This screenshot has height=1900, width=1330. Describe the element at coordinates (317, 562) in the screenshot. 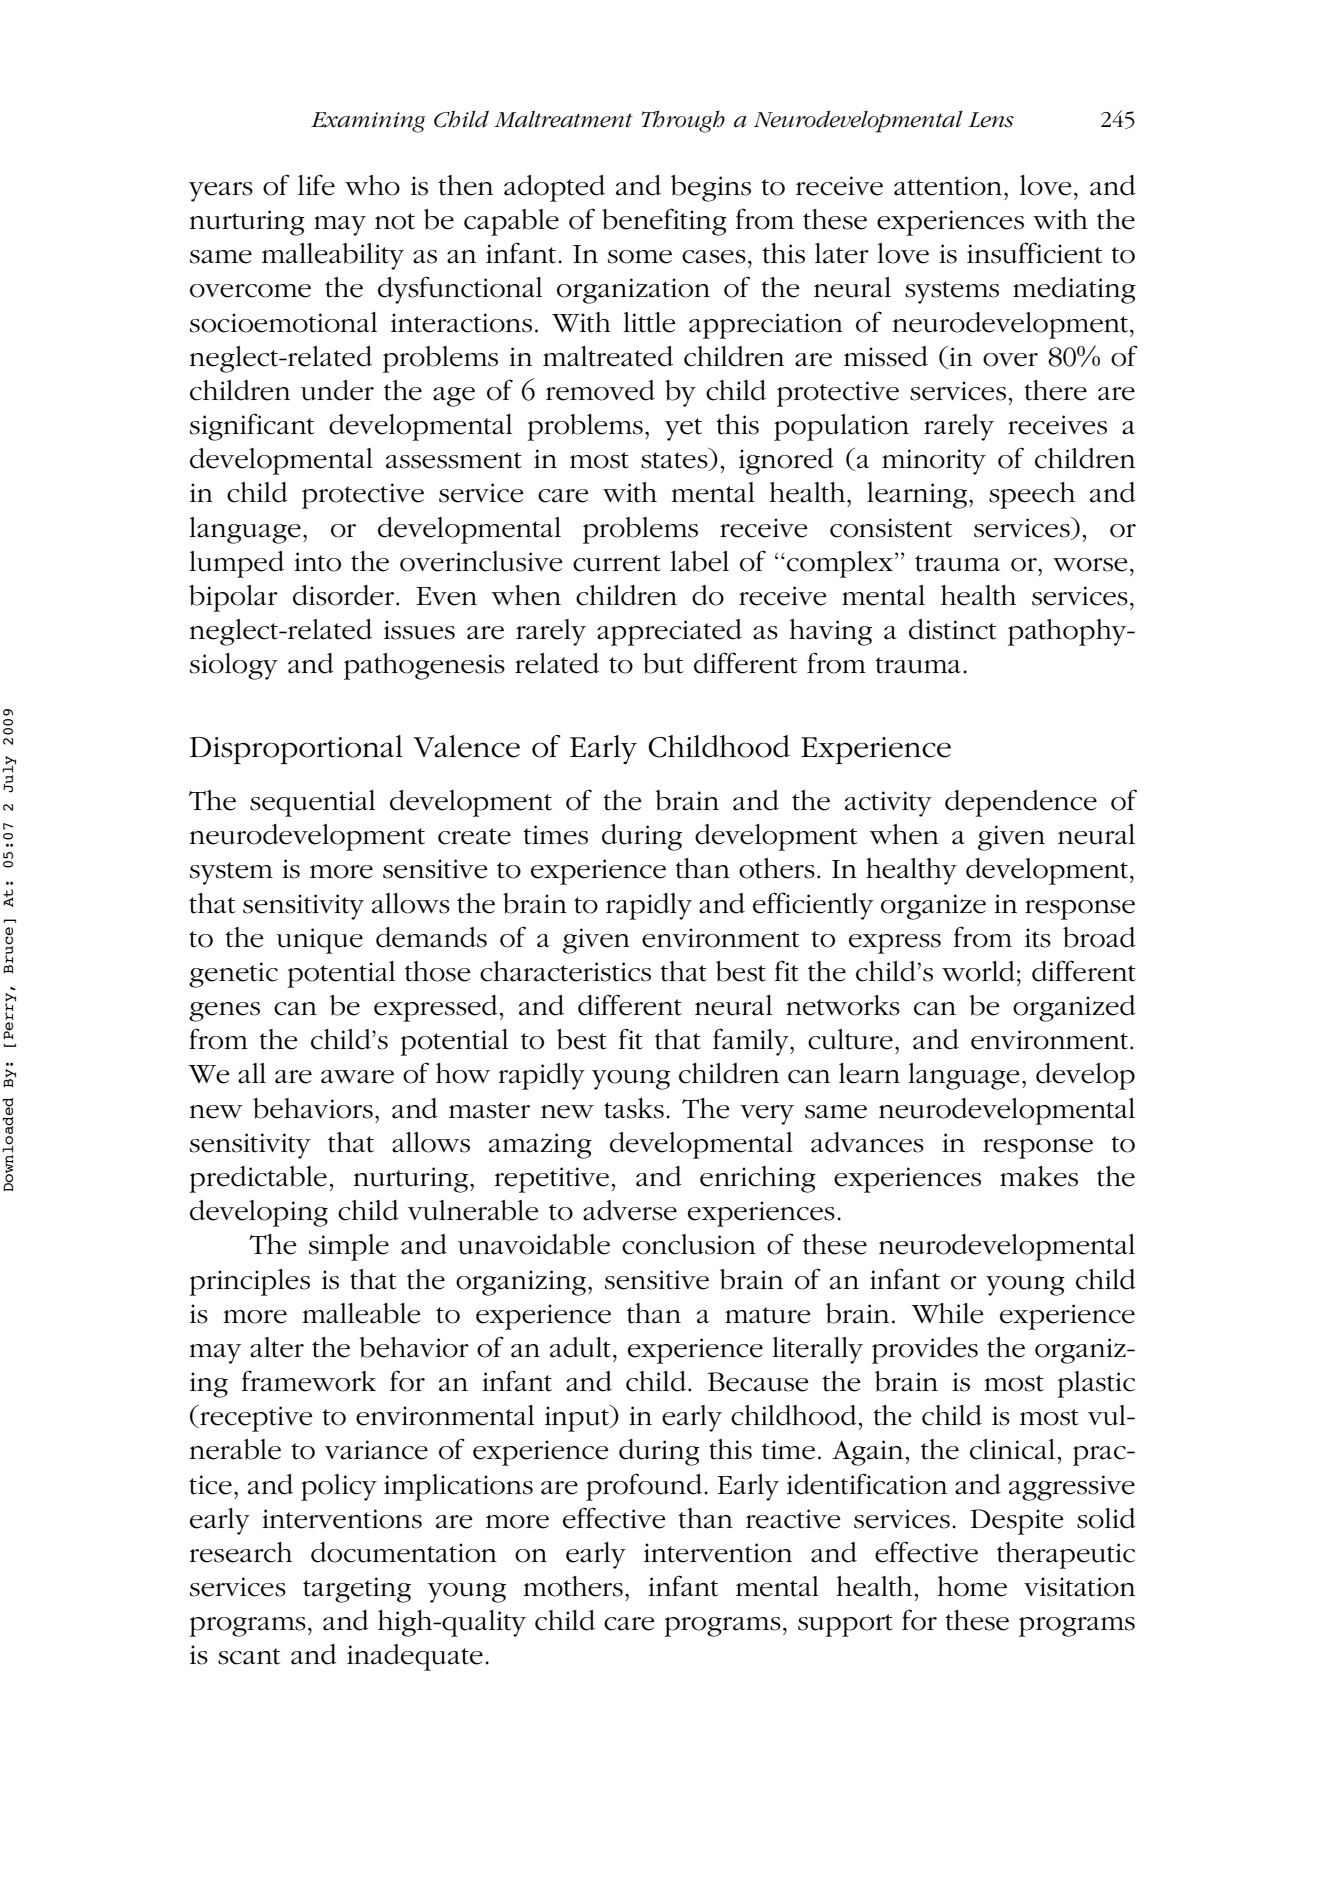

I see `into` at that location.
